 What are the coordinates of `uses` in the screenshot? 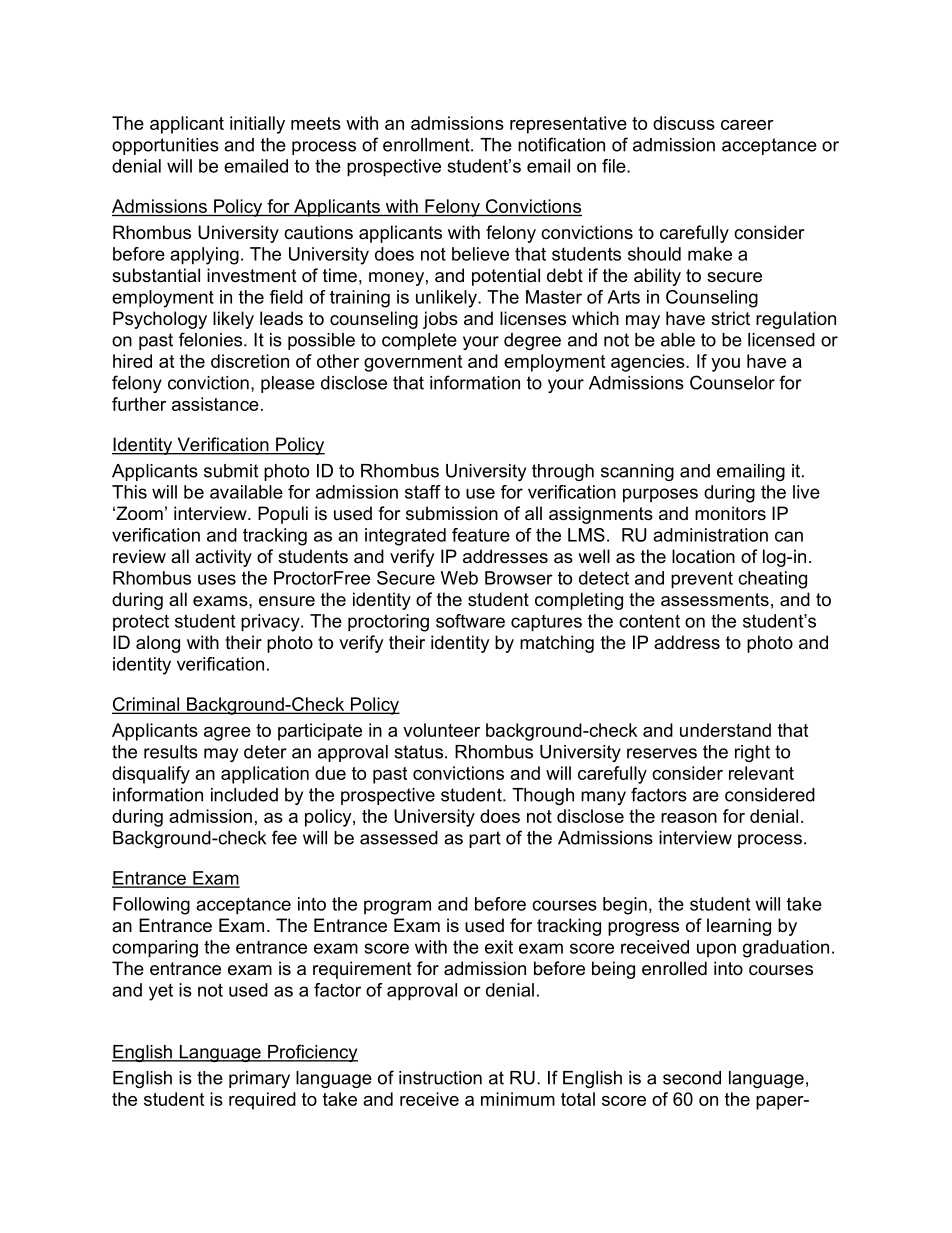 It's located at (217, 579).
